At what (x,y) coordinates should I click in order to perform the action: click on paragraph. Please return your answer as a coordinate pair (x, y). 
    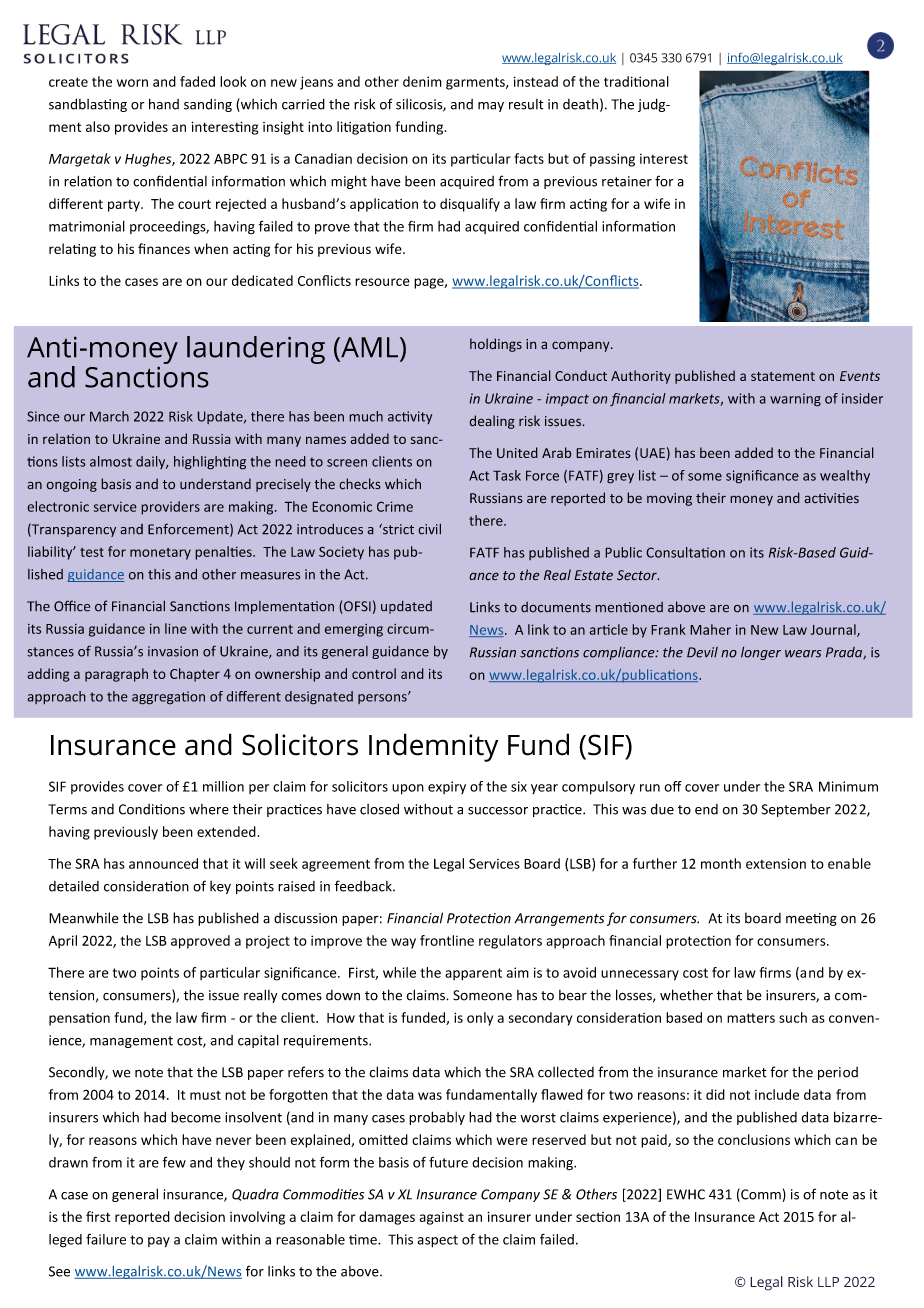
    Looking at the image, I should click on (116, 675).
